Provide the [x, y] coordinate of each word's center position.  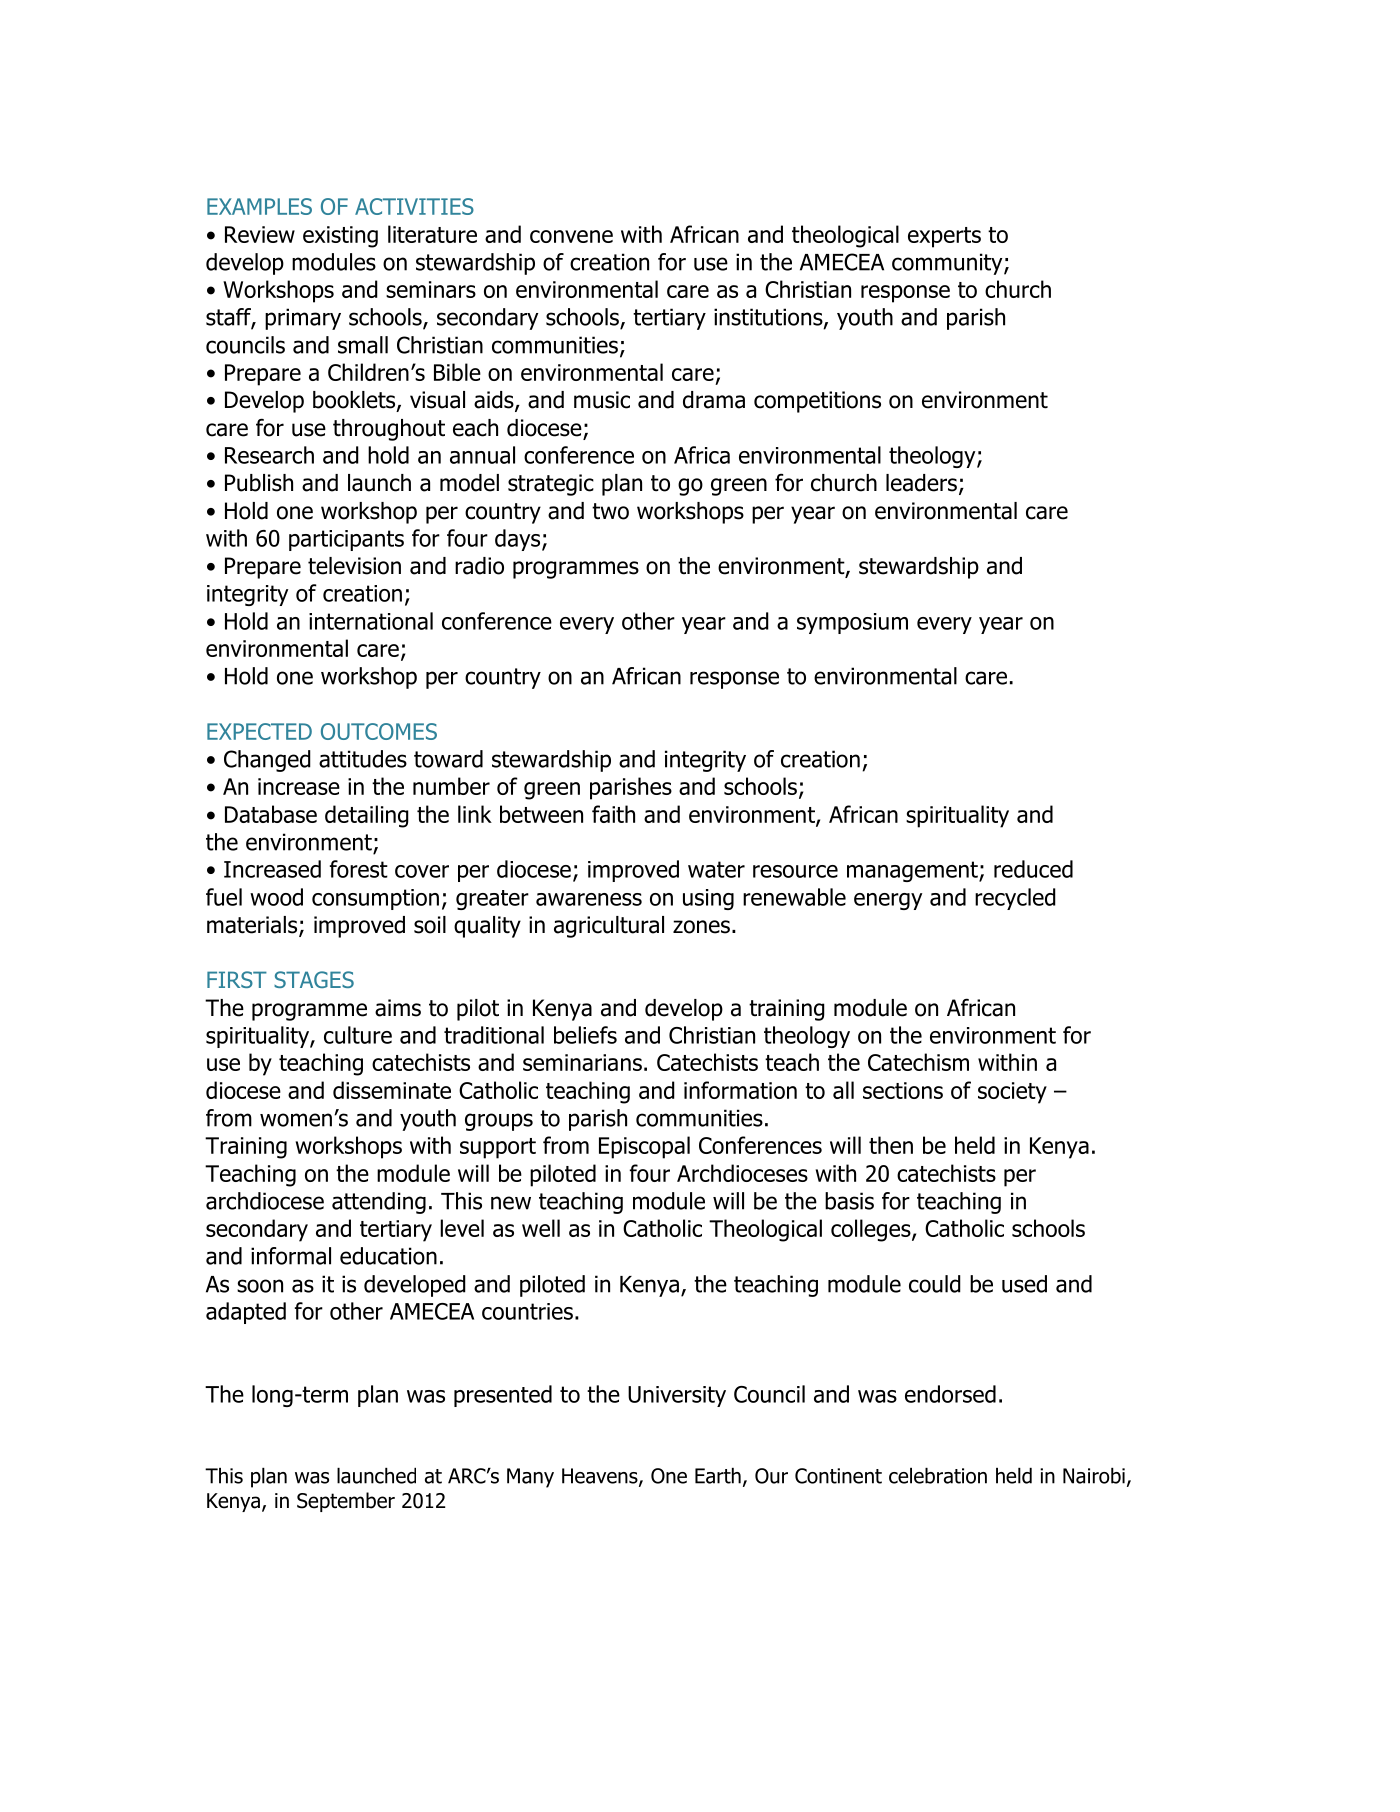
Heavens [601, 1477]
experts [944, 237]
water [716, 869]
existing [340, 237]
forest [359, 869]
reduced [1033, 869]
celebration [938, 1476]
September [346, 1502]
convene [571, 236]
